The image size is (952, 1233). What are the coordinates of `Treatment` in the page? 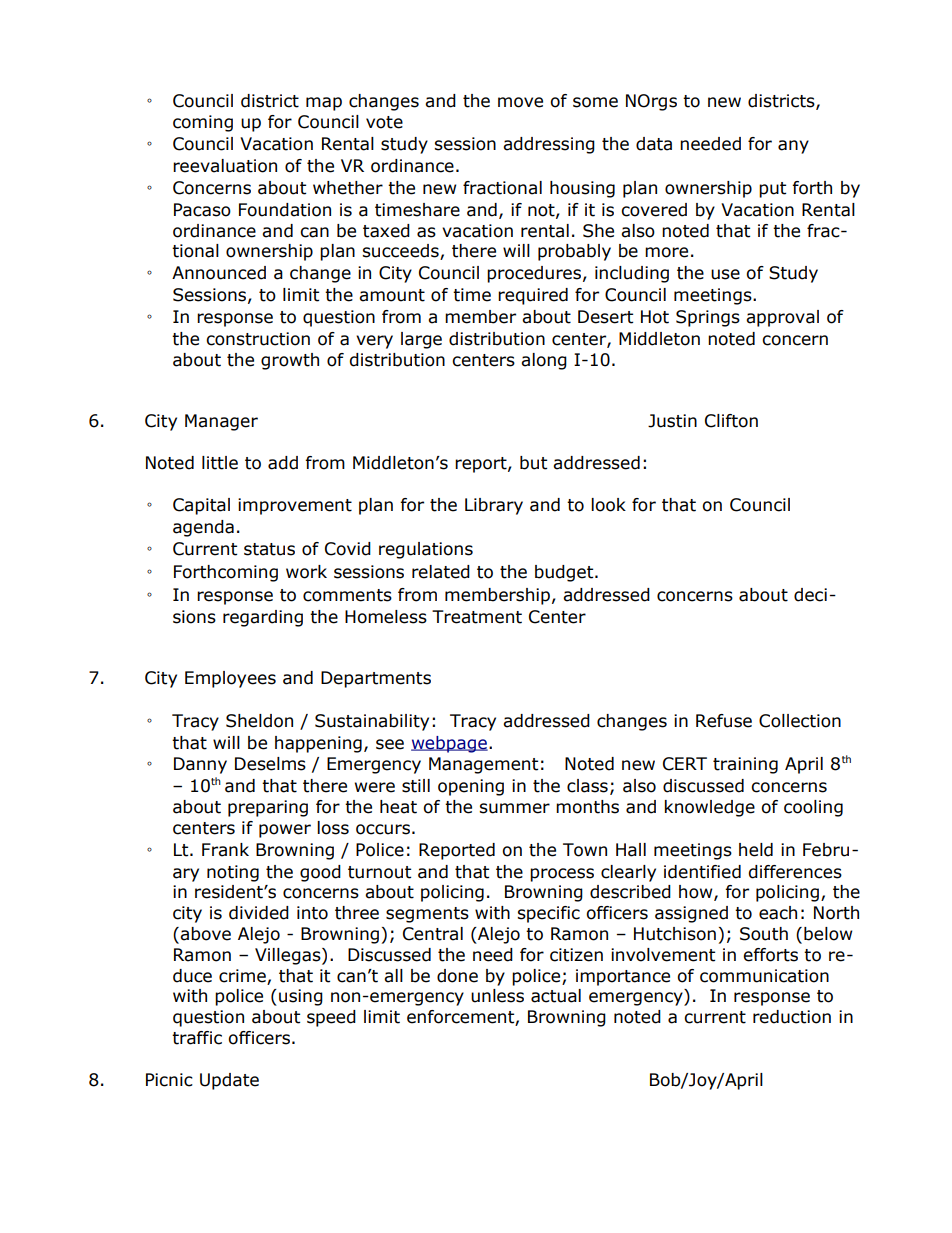 It's located at (477, 617).
